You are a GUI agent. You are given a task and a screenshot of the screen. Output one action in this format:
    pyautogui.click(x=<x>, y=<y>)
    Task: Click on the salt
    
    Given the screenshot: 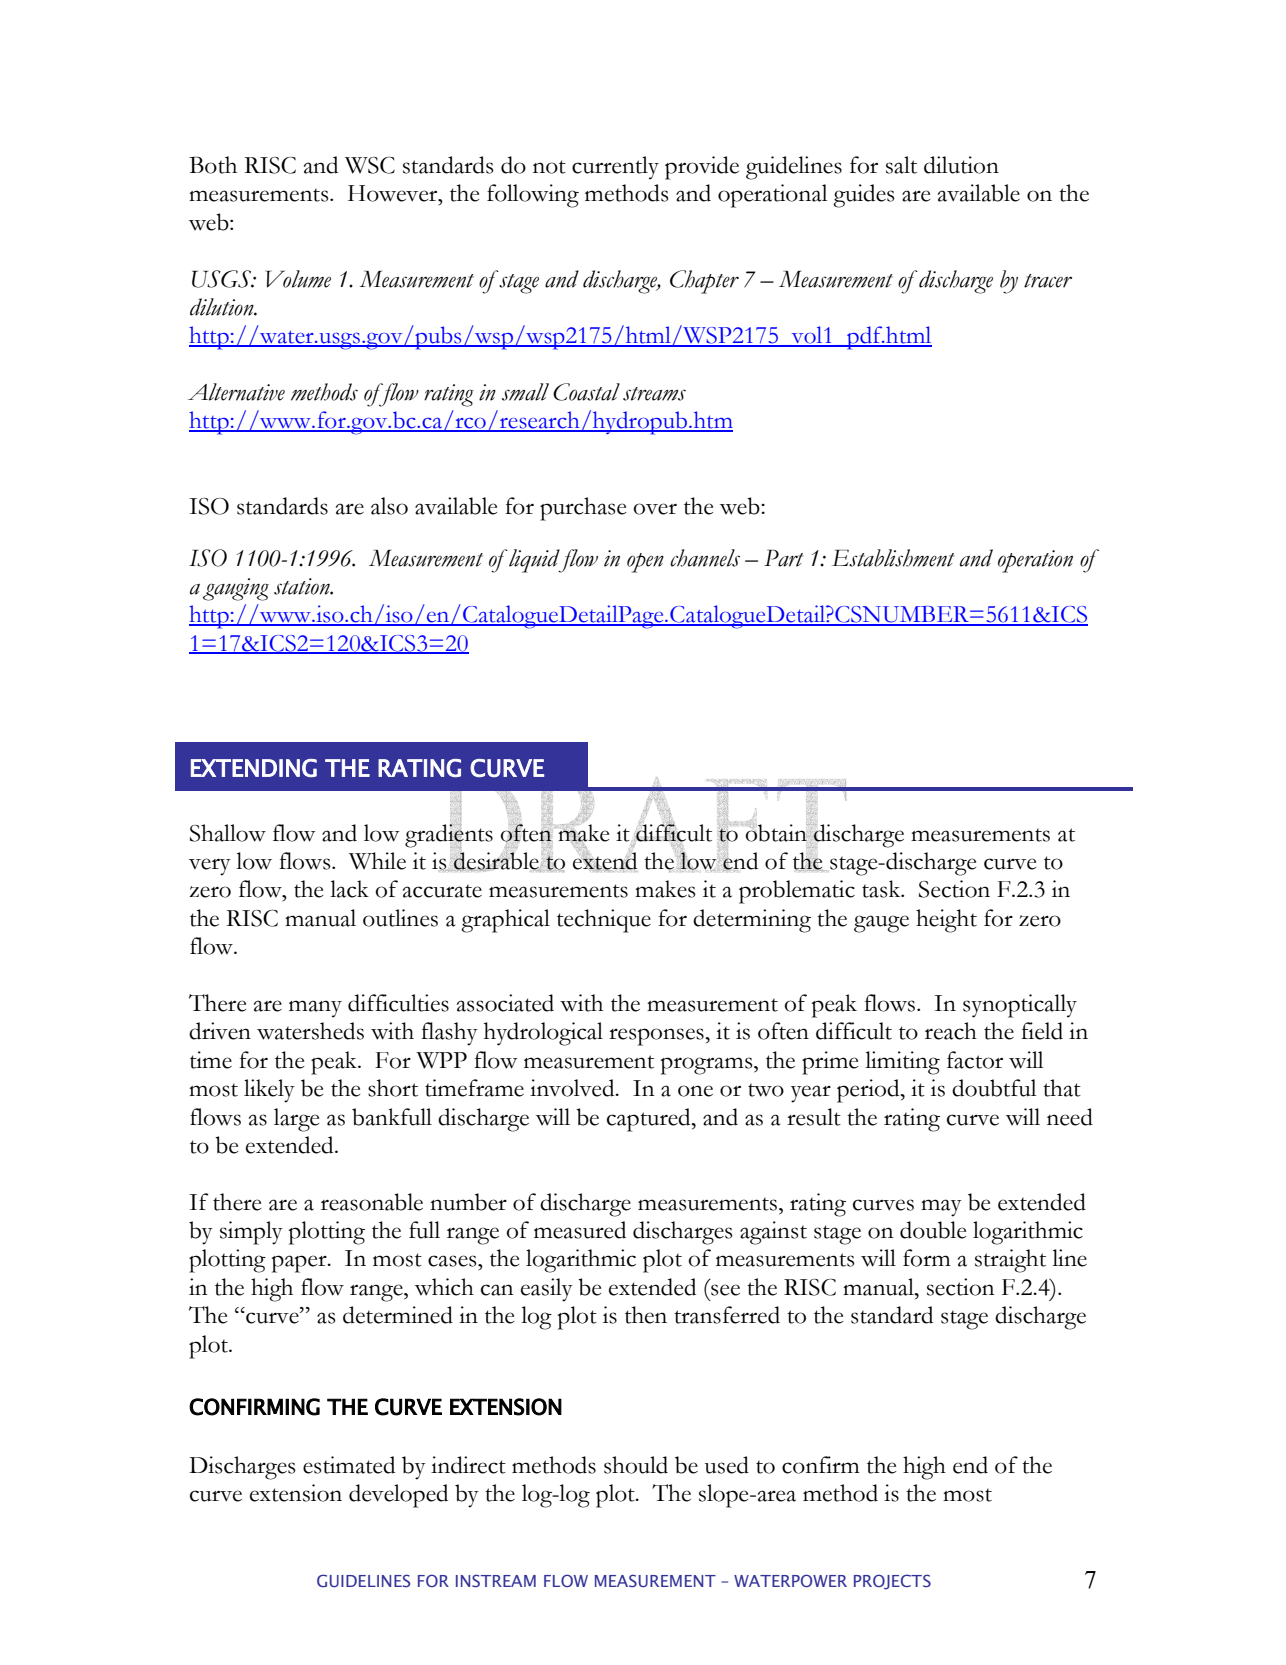 What is the action you would take?
    pyautogui.click(x=901, y=165)
